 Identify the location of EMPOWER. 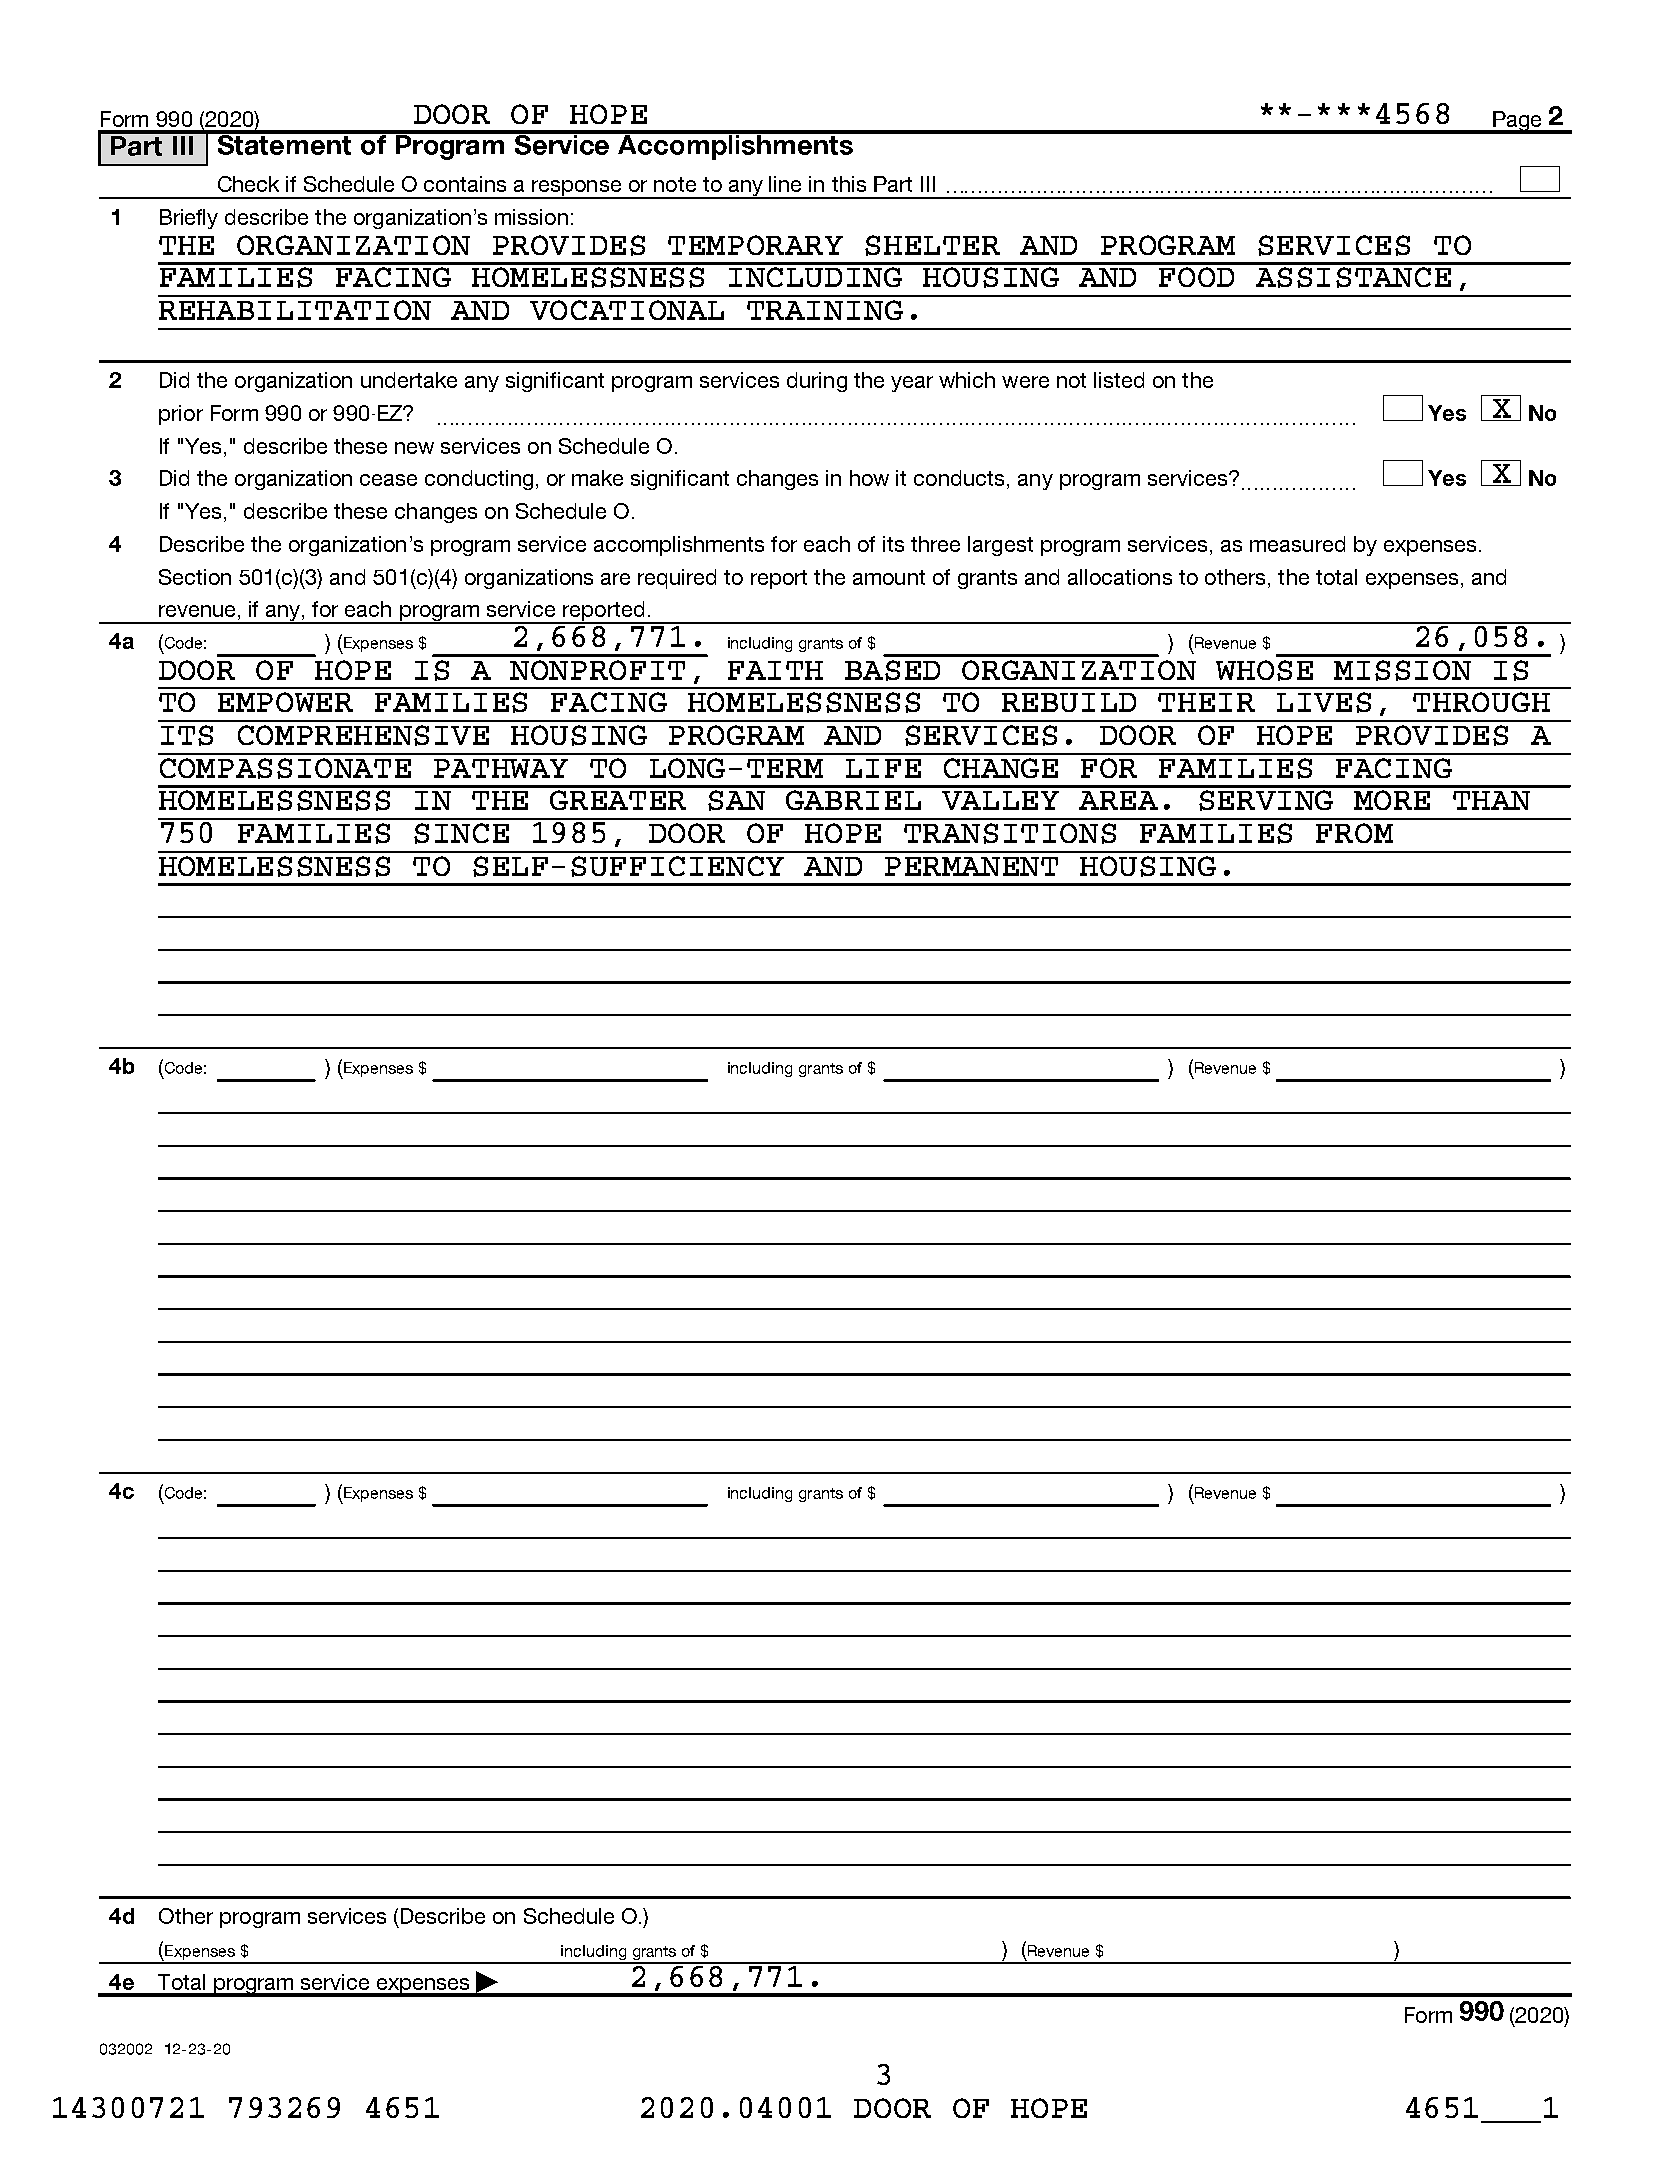
(285, 702).
